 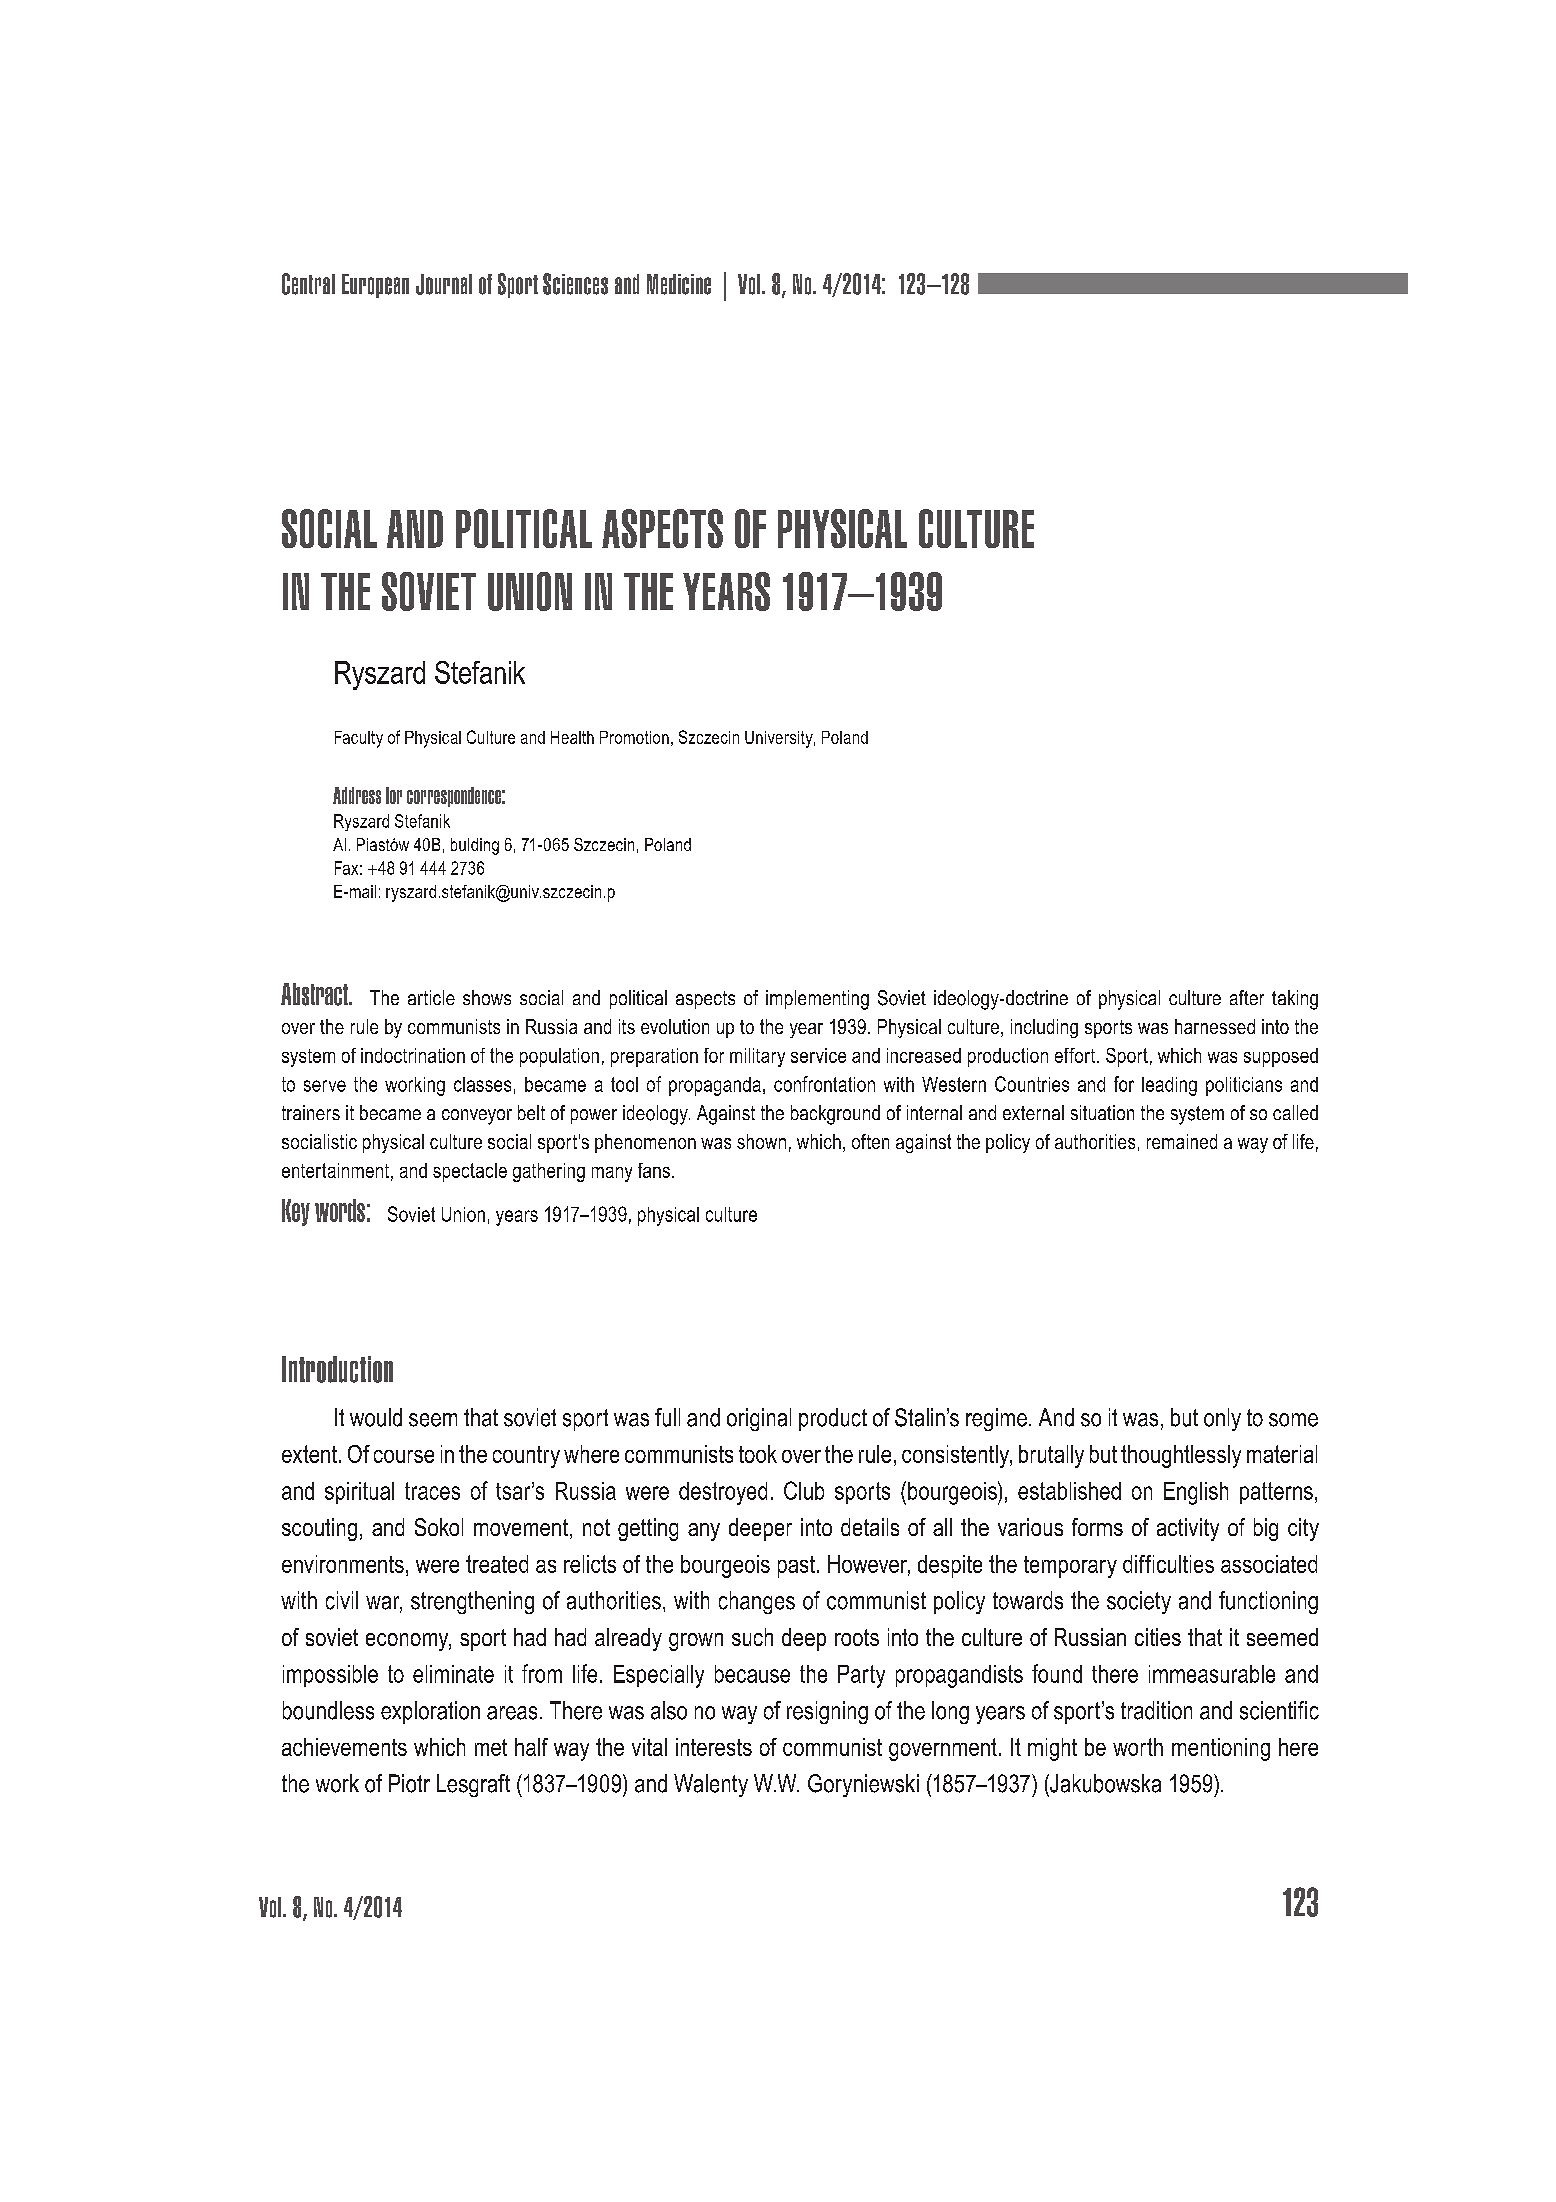 What do you see at coordinates (575, 284) in the screenshot?
I see `Sciences` at bounding box center [575, 284].
